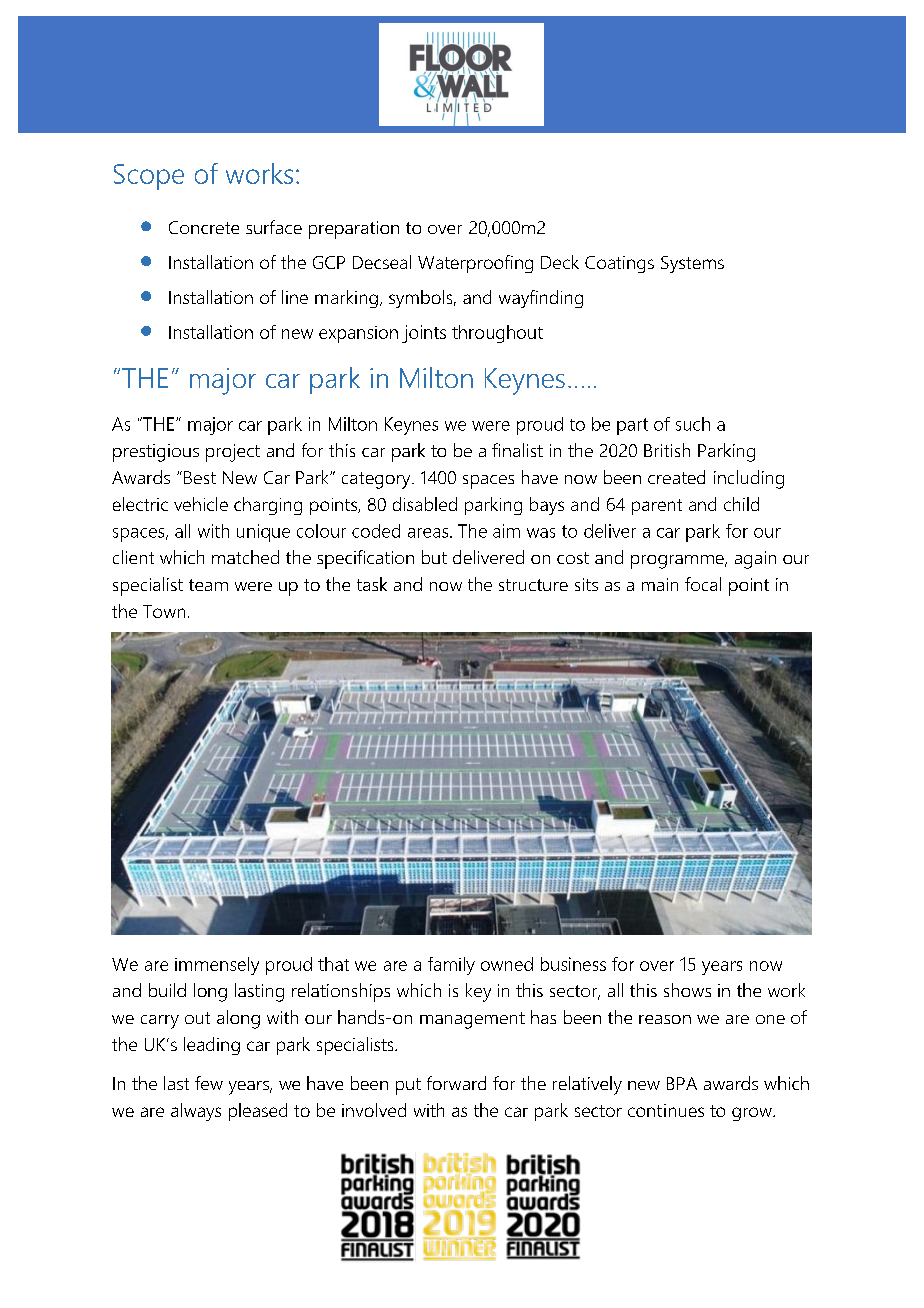  I want to click on Waterproofing, so click(475, 264).
